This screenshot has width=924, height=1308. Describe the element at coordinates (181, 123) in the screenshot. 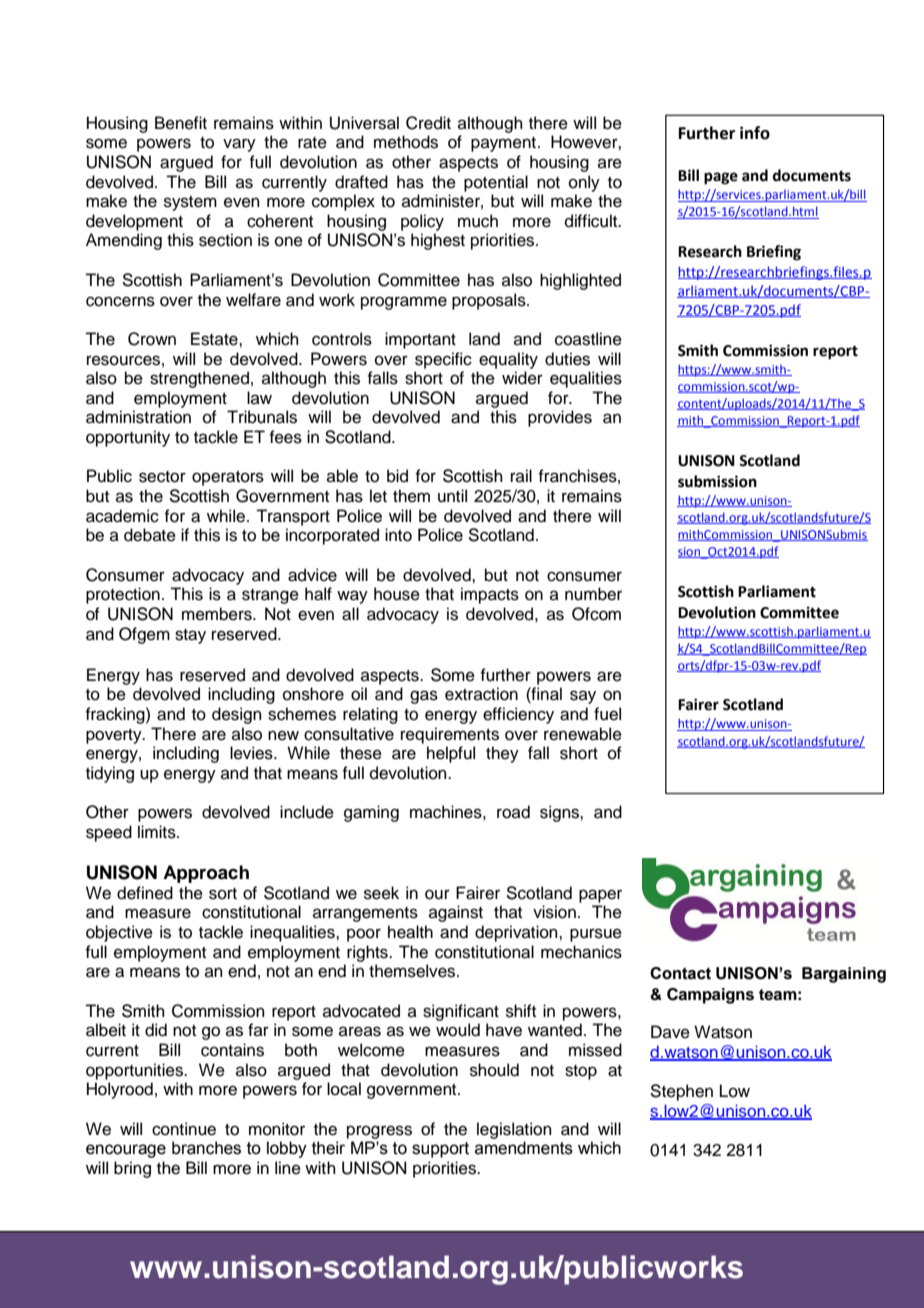

I see `Benefit` at that location.
